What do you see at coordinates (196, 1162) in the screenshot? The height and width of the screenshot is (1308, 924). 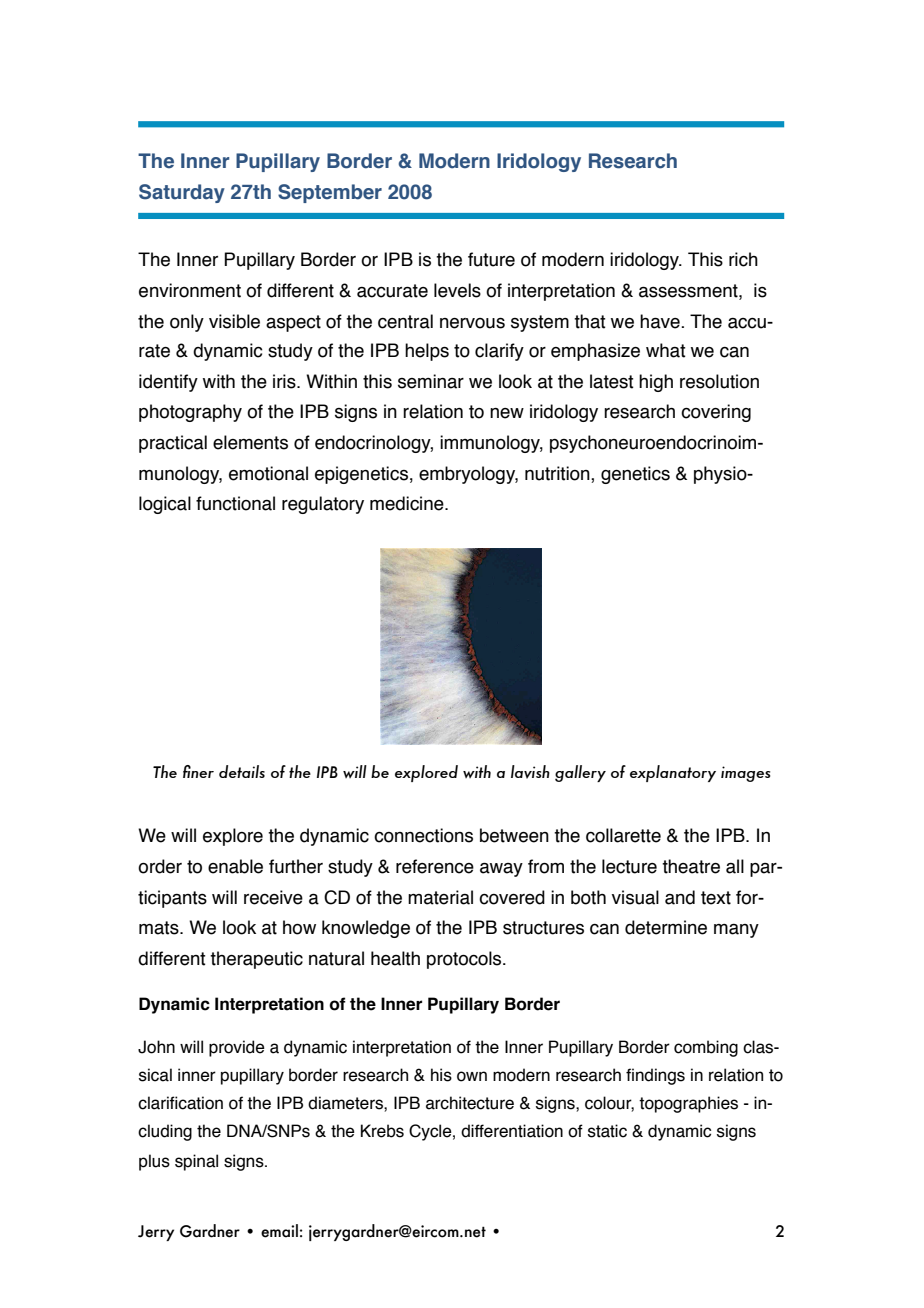 I see `spinal` at bounding box center [196, 1162].
